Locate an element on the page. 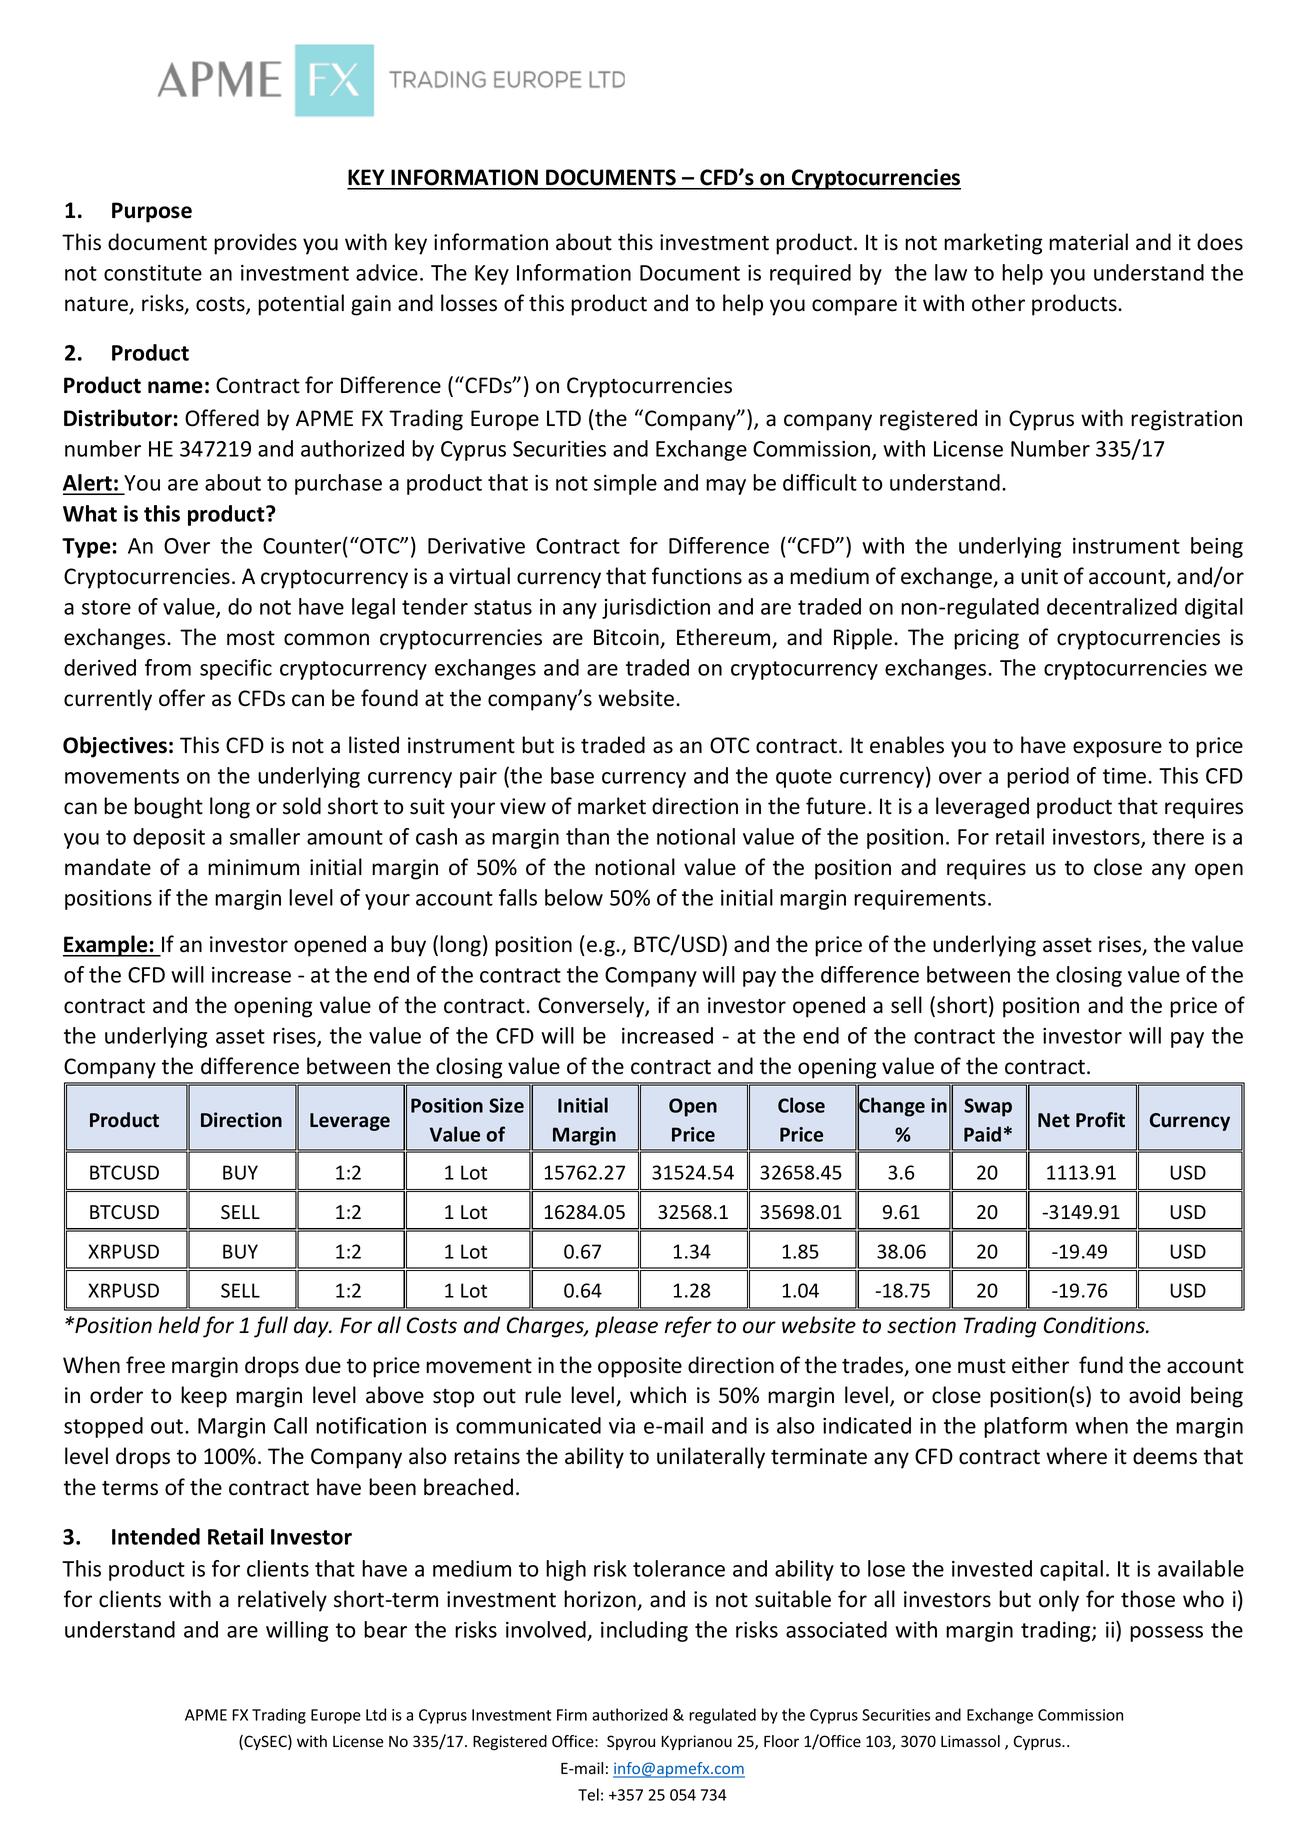 This page has height=1843, width=1303. below is located at coordinates (574, 897).
